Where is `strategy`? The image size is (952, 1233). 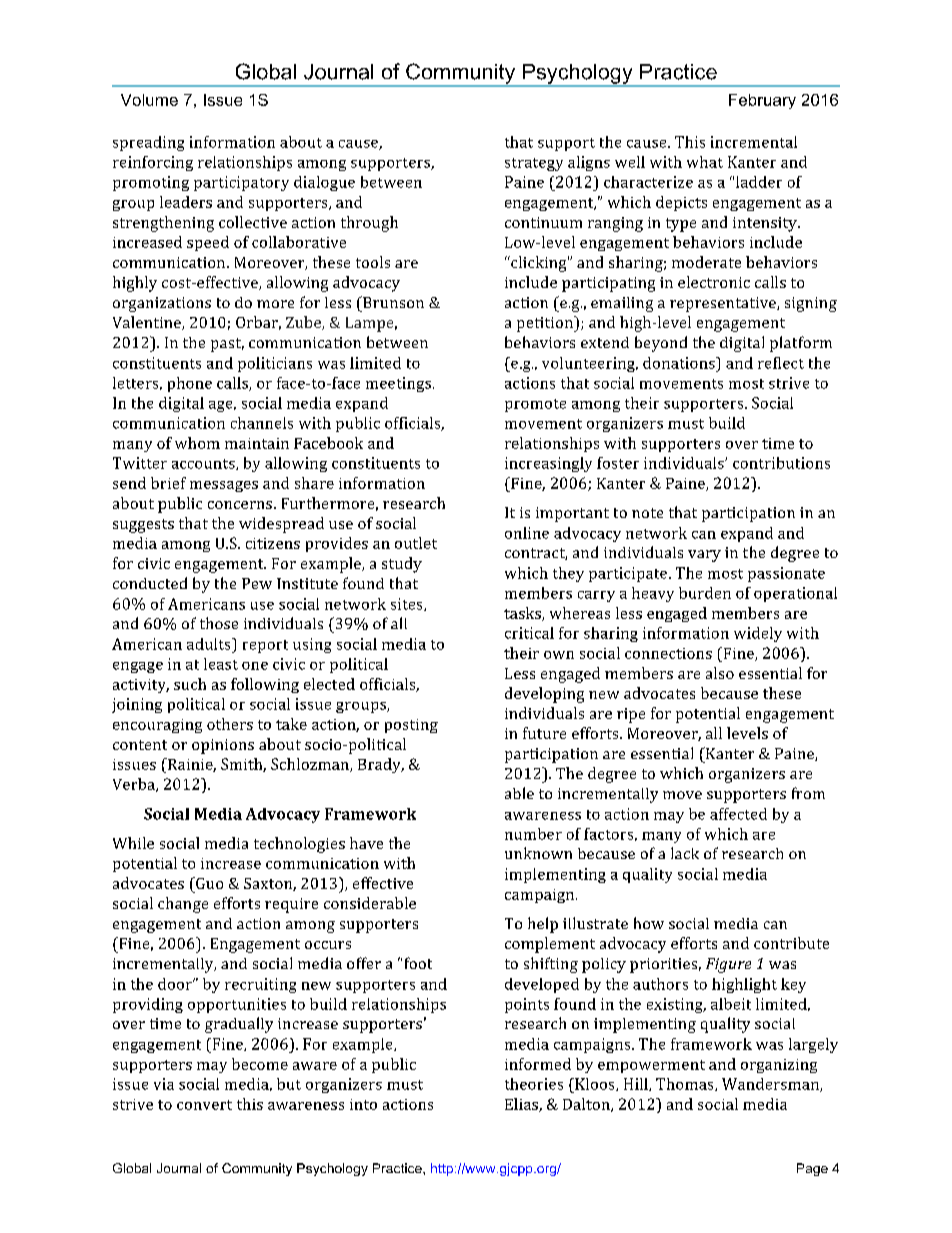 strategy is located at coordinates (534, 164).
